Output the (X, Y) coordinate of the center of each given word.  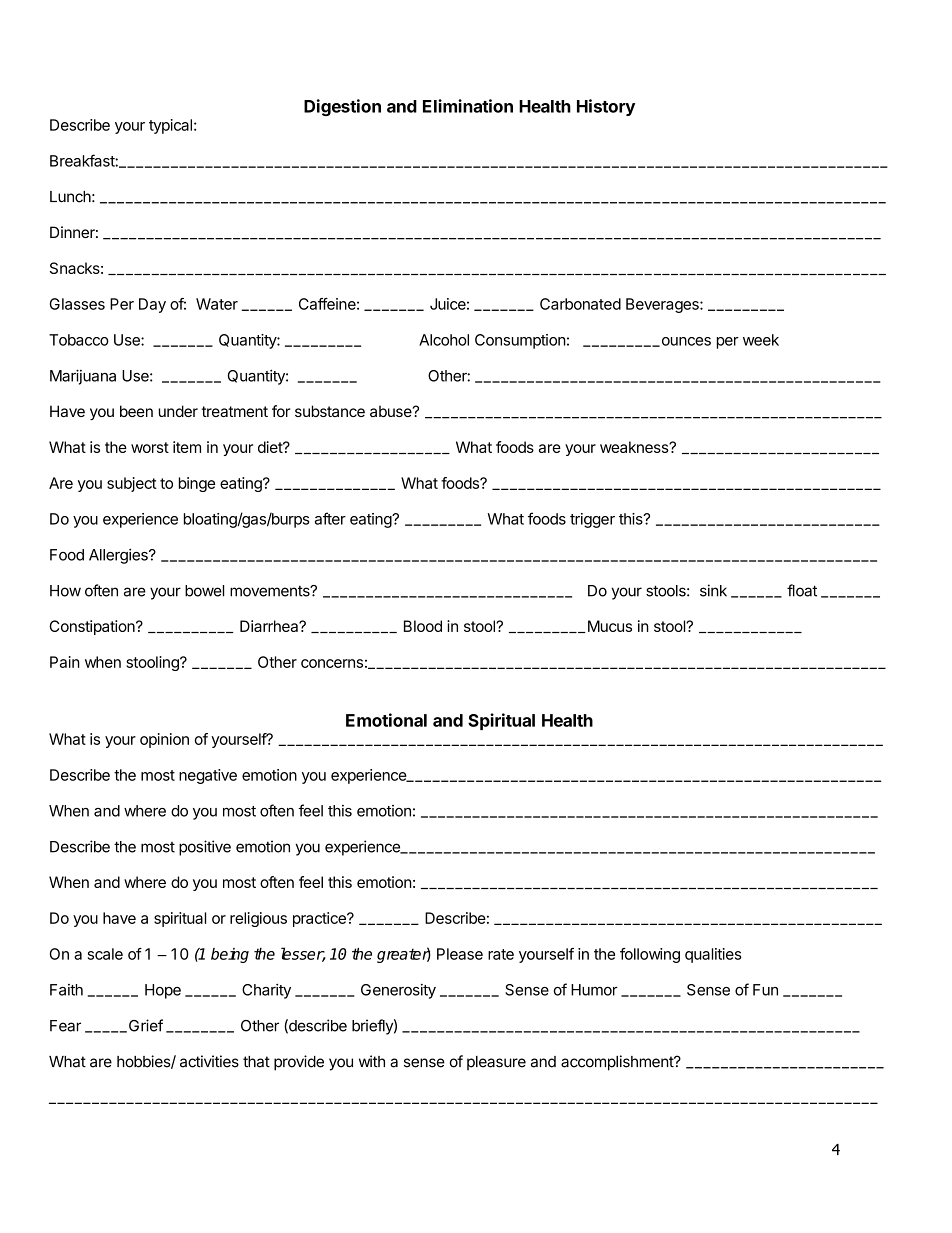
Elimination (468, 106)
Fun (765, 990)
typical (170, 126)
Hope (163, 991)
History (606, 107)
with (372, 1061)
